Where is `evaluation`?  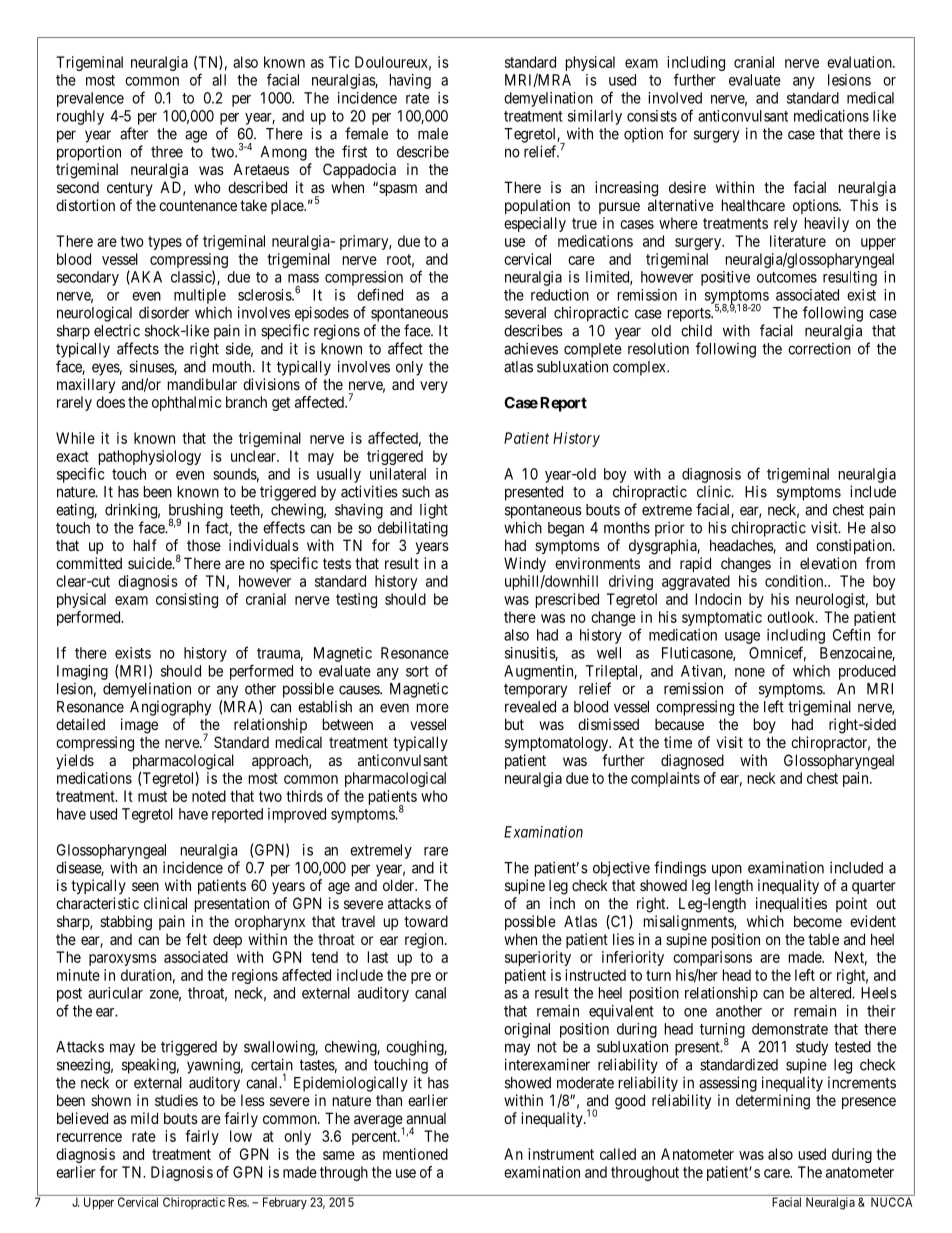 evaluation is located at coordinates (860, 62).
